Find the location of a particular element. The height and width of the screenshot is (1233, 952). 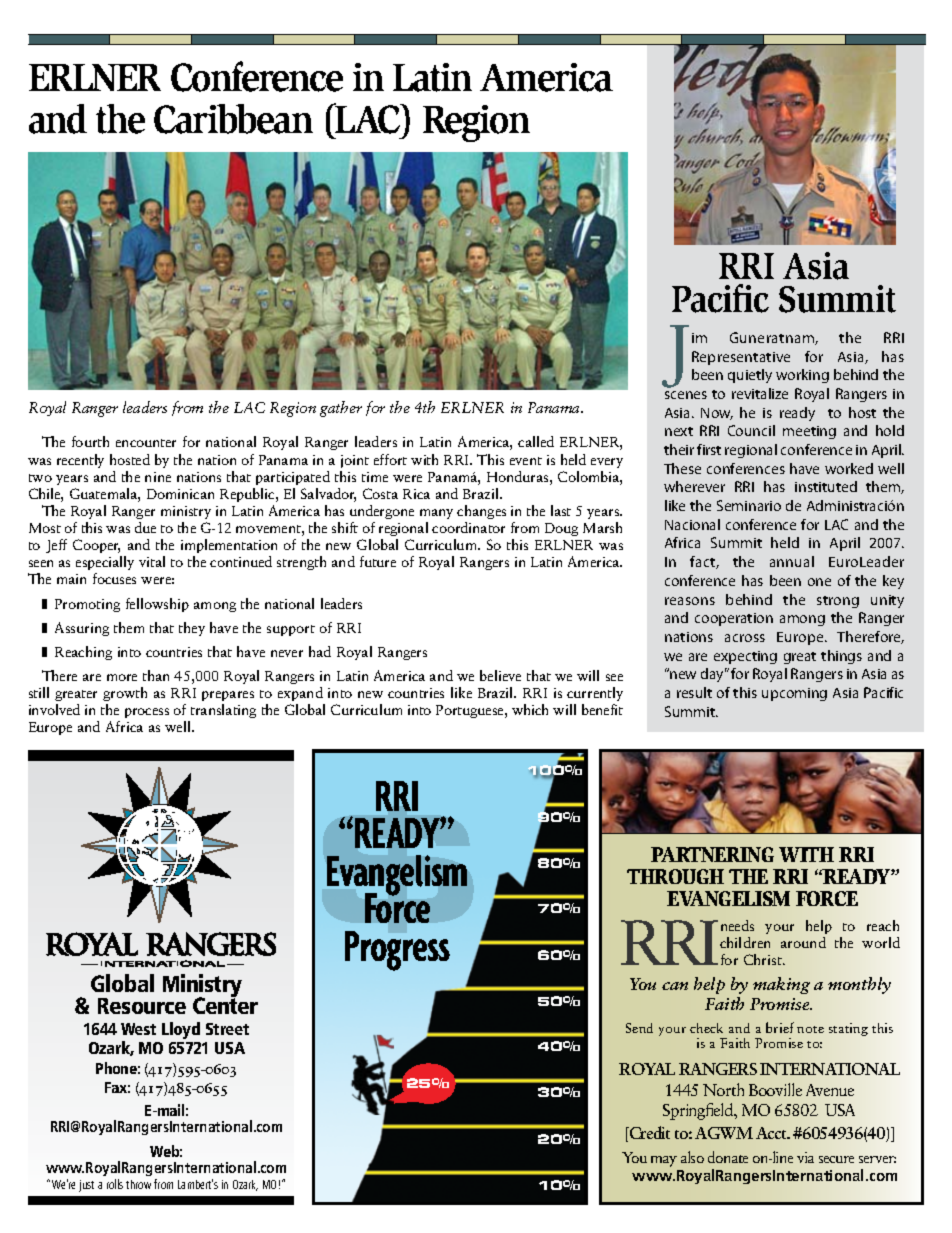

working is located at coordinates (802, 376).
